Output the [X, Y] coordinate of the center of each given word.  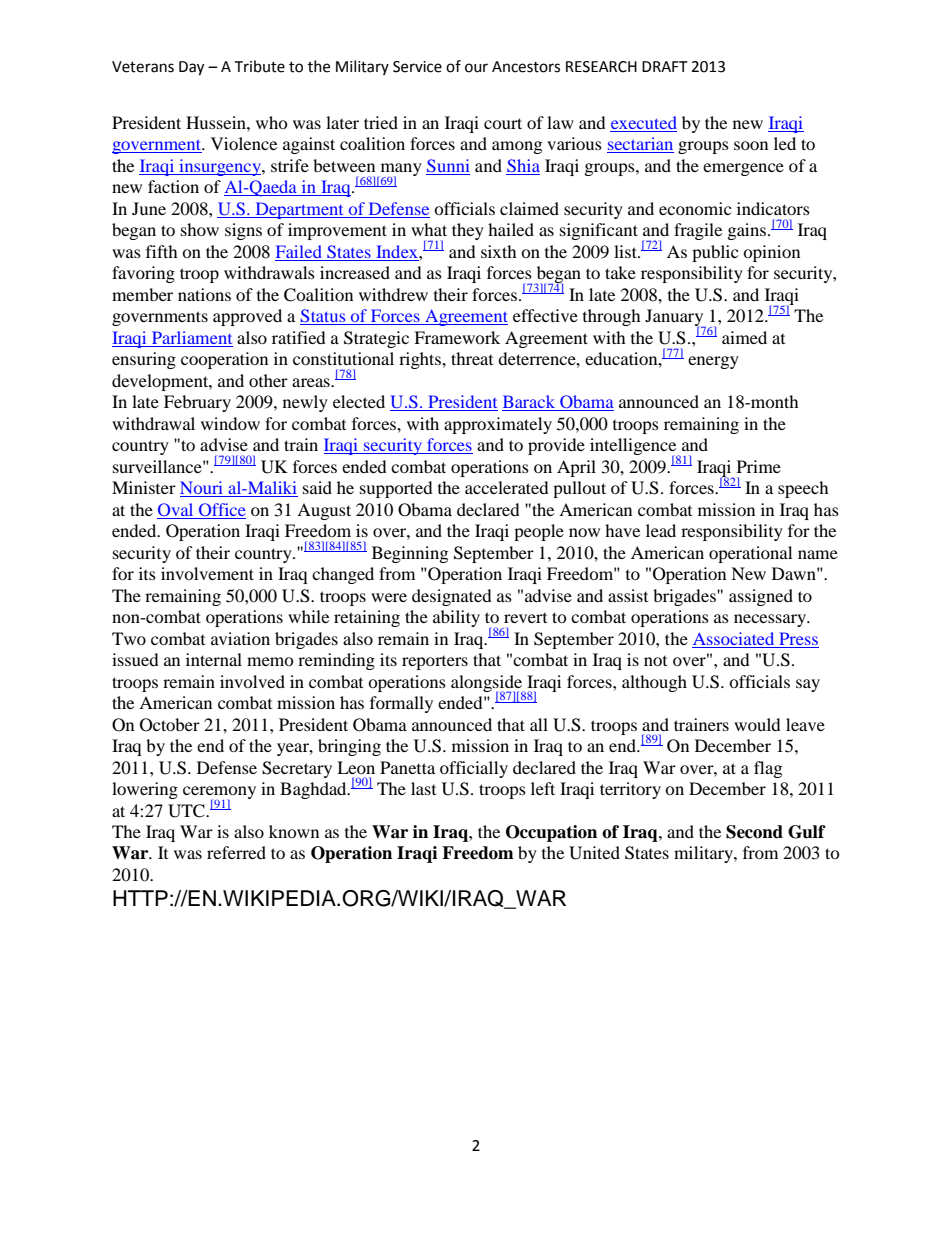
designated [452, 597]
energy [713, 362]
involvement [207, 573]
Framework [457, 337]
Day [191, 68]
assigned [761, 597]
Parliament [192, 337]
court [503, 123]
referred [236, 852]
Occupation [551, 833]
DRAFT [665, 66]
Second [754, 832]
